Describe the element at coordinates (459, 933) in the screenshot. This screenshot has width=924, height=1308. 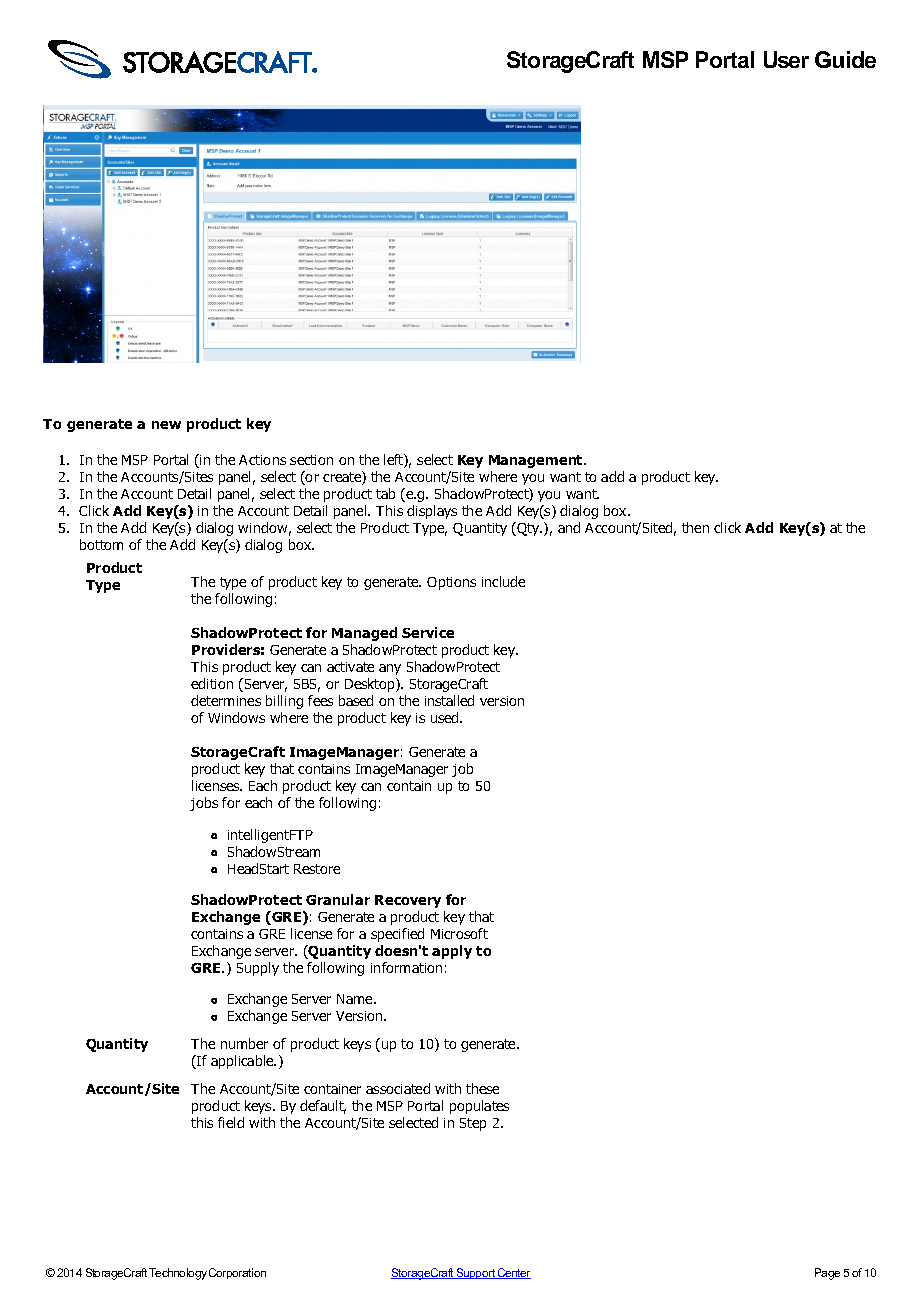
I see `Microsoft` at that location.
